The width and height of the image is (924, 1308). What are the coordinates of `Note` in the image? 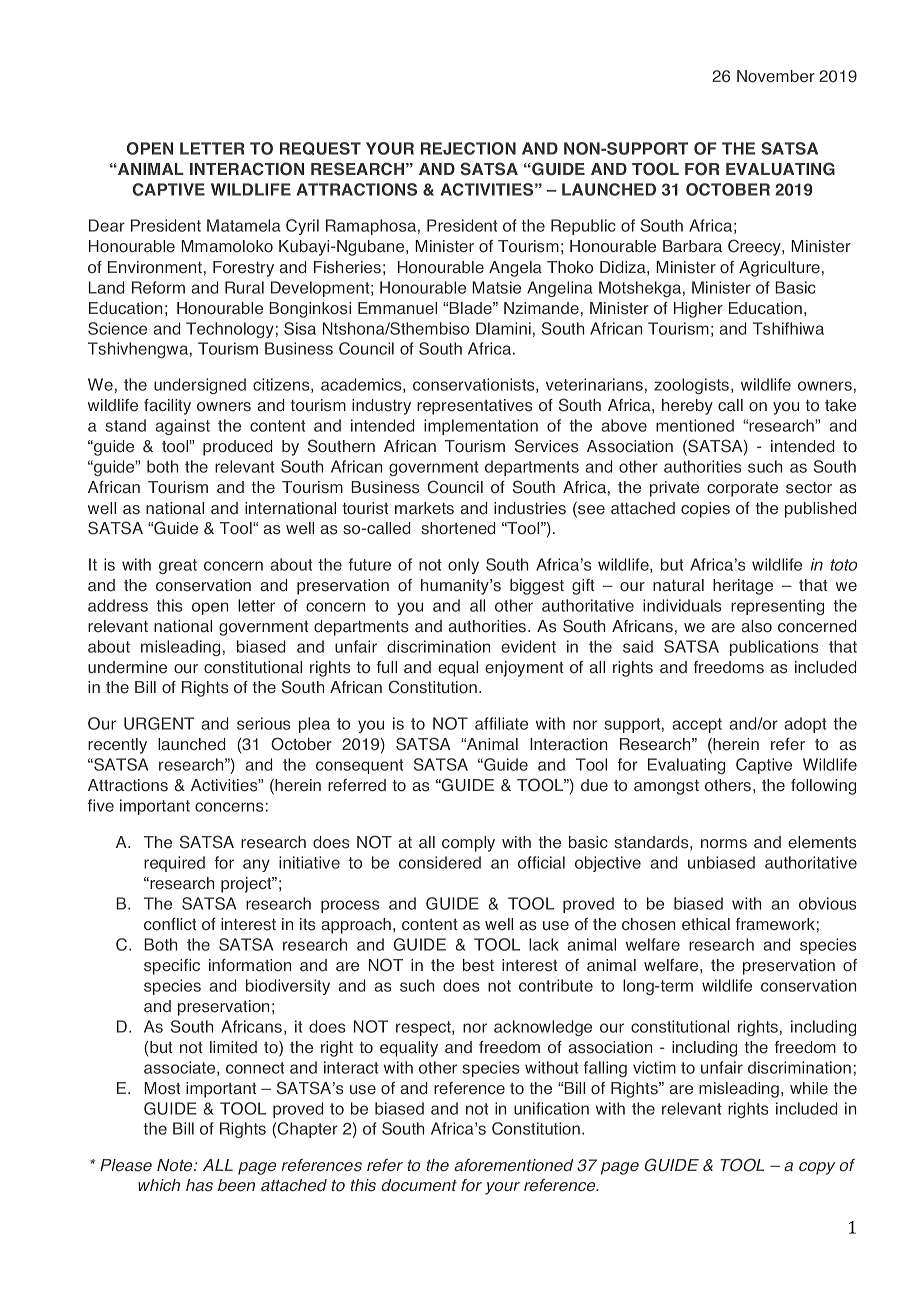 It's located at (176, 1165).
